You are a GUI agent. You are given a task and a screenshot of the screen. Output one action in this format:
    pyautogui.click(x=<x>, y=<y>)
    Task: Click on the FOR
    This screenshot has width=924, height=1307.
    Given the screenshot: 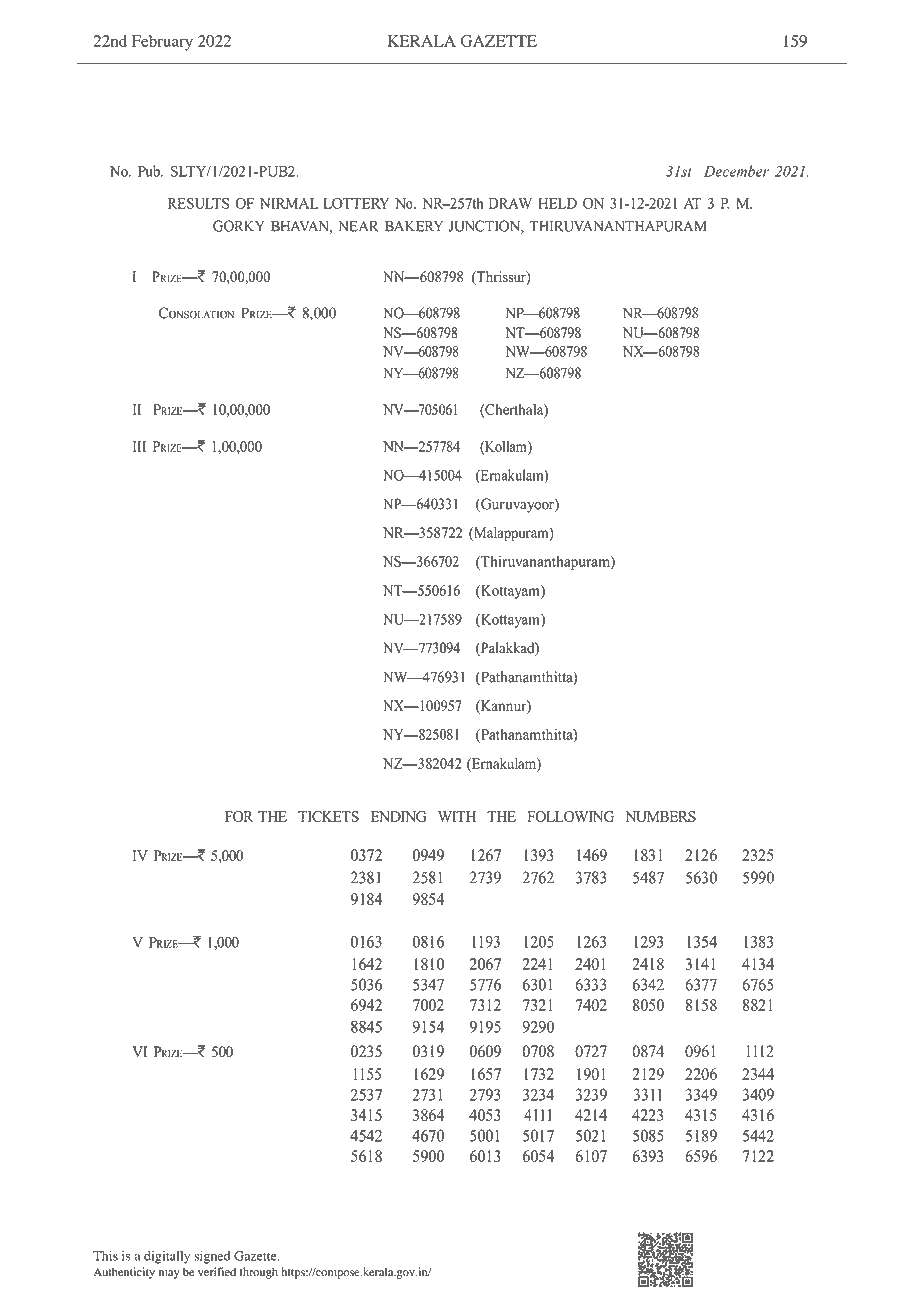 What is the action you would take?
    pyautogui.click(x=239, y=816)
